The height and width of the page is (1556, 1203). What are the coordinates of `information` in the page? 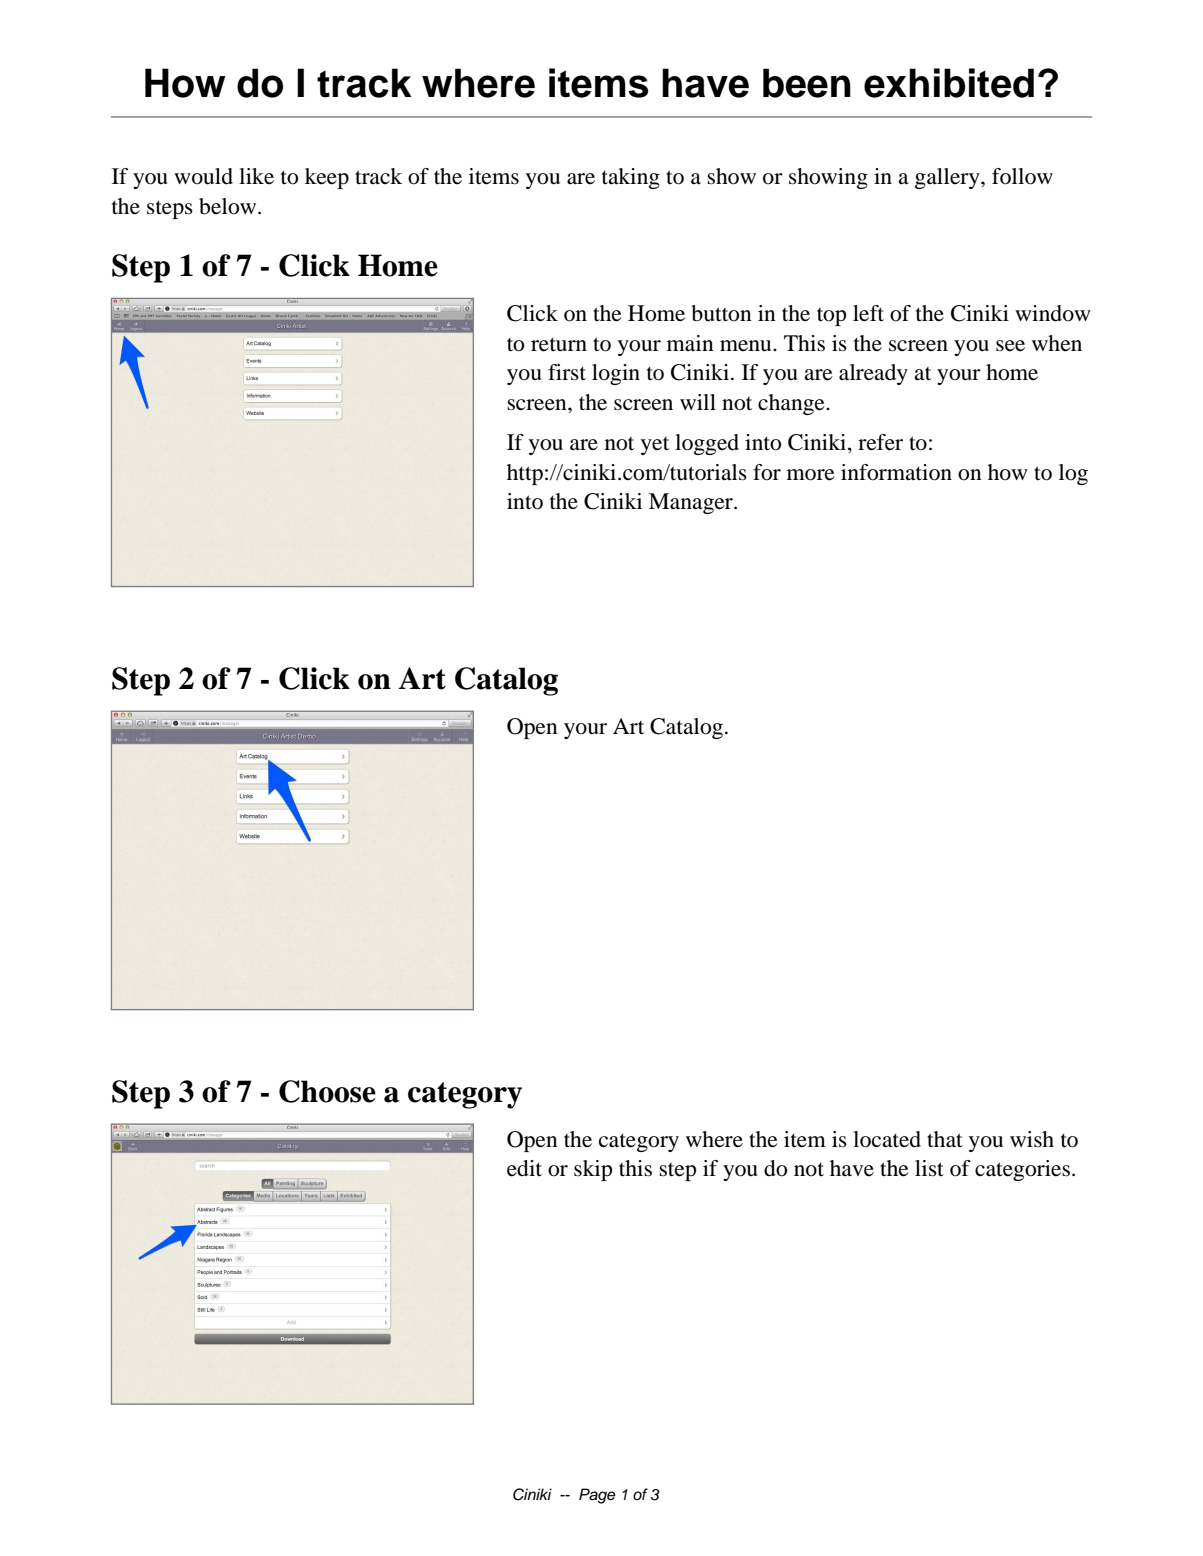 It's located at (896, 472).
